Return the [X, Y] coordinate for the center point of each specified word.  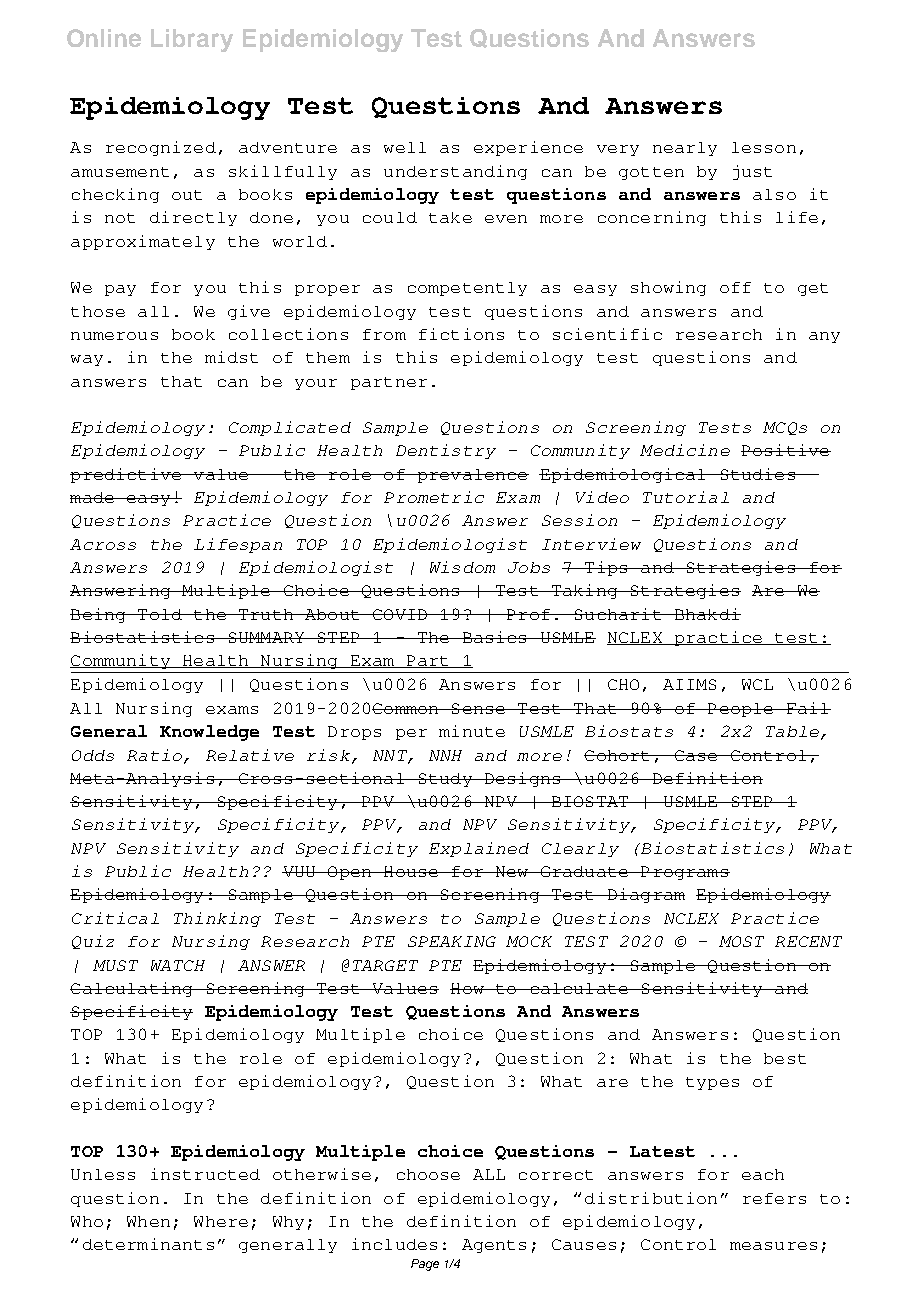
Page [425, 1265]
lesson [764, 147]
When [148, 1221]
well [405, 147]
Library [192, 40]
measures [773, 1246]
